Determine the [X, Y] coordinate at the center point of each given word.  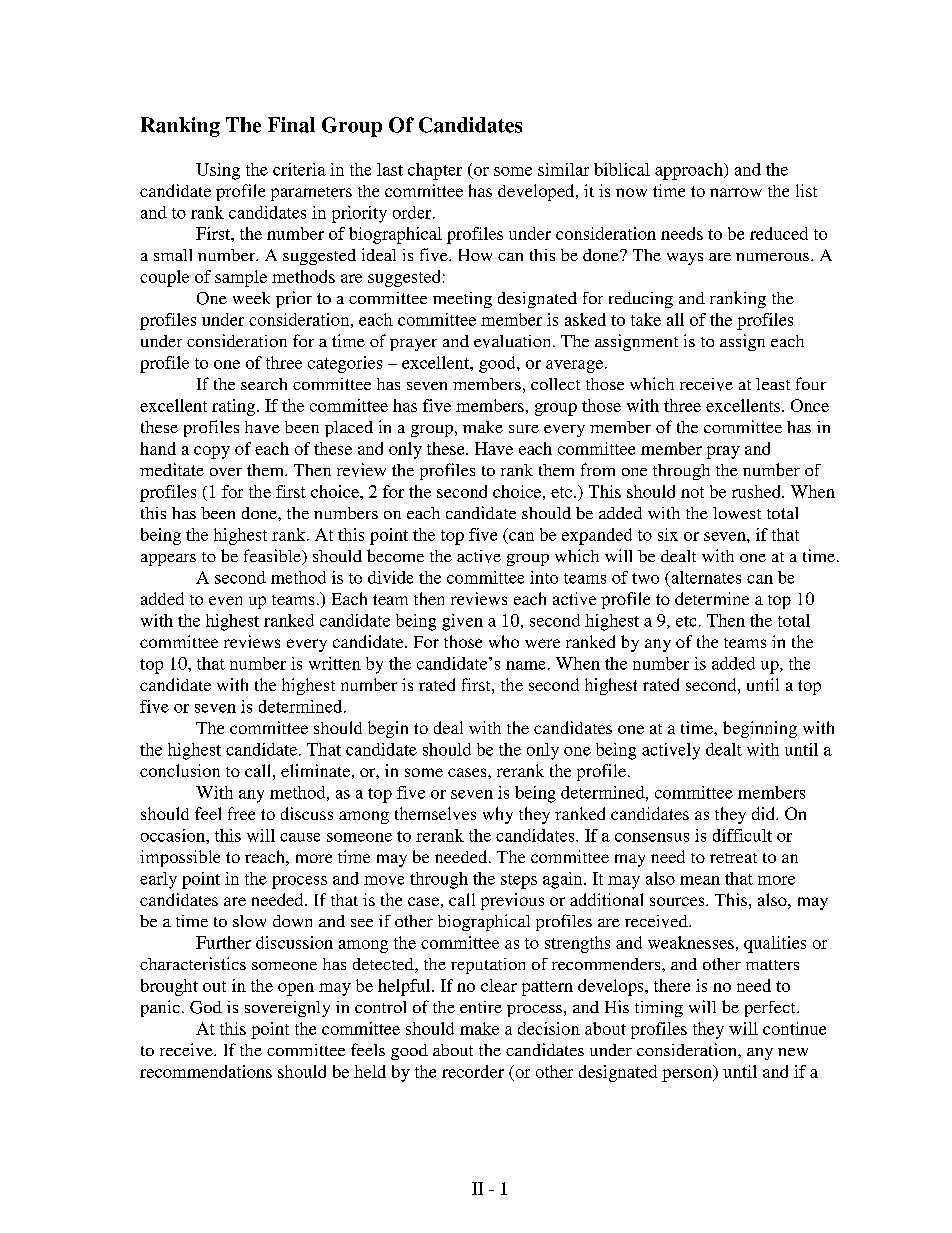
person [688, 1075]
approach [690, 171]
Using [218, 171]
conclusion [180, 770]
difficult [742, 835]
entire [481, 1007]
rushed [757, 491]
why [498, 815]
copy [212, 452]
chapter [435, 171]
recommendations [206, 1071]
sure [524, 429]
